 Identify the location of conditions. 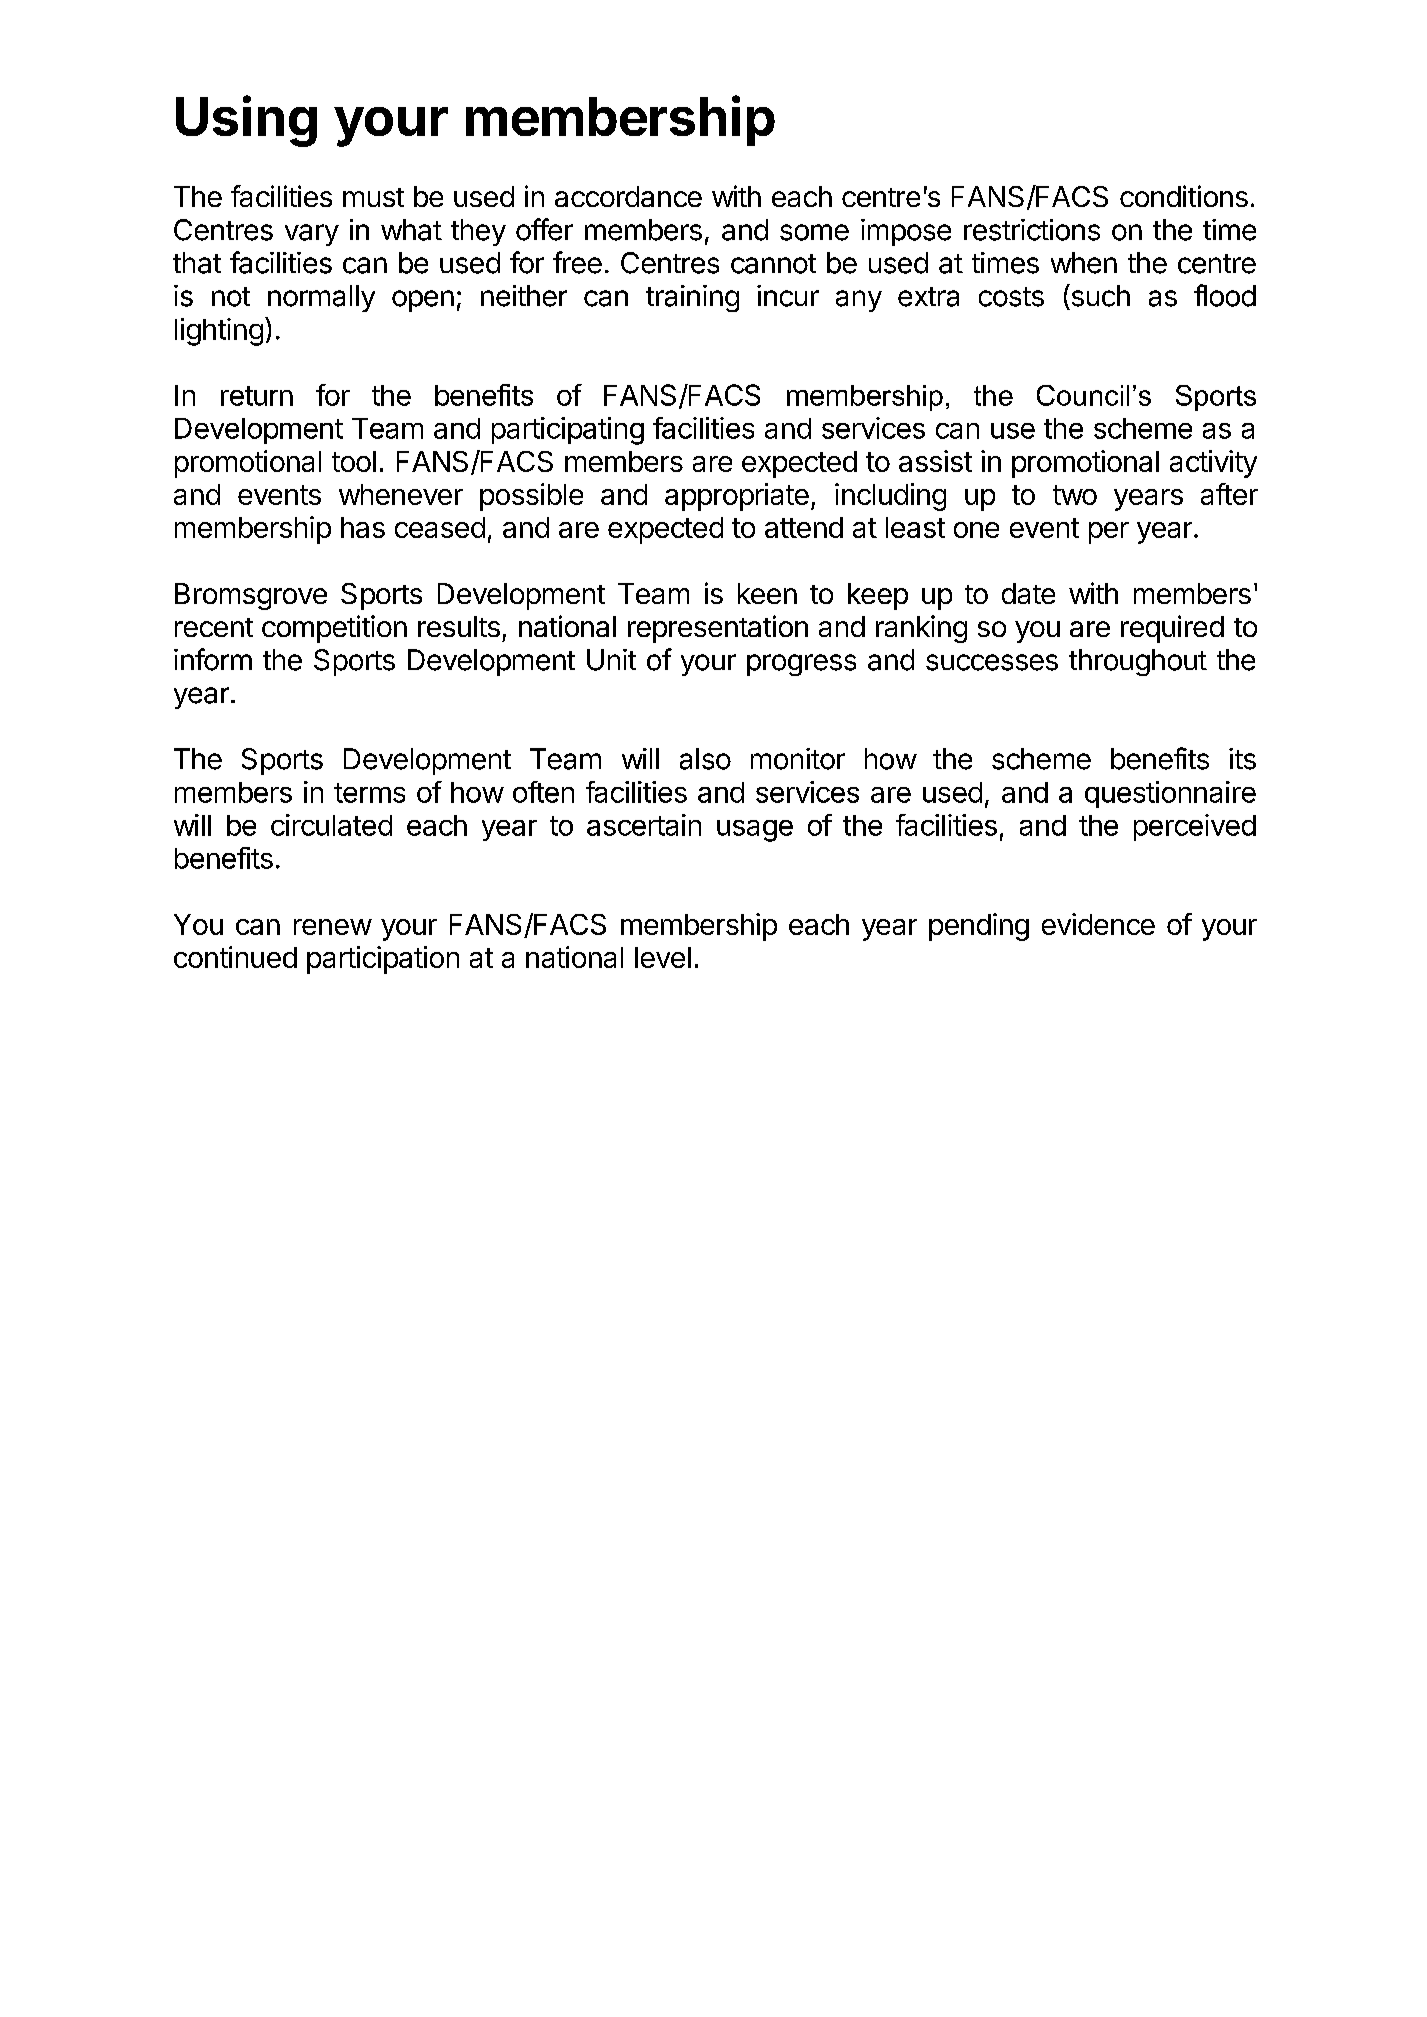
(1184, 196).
